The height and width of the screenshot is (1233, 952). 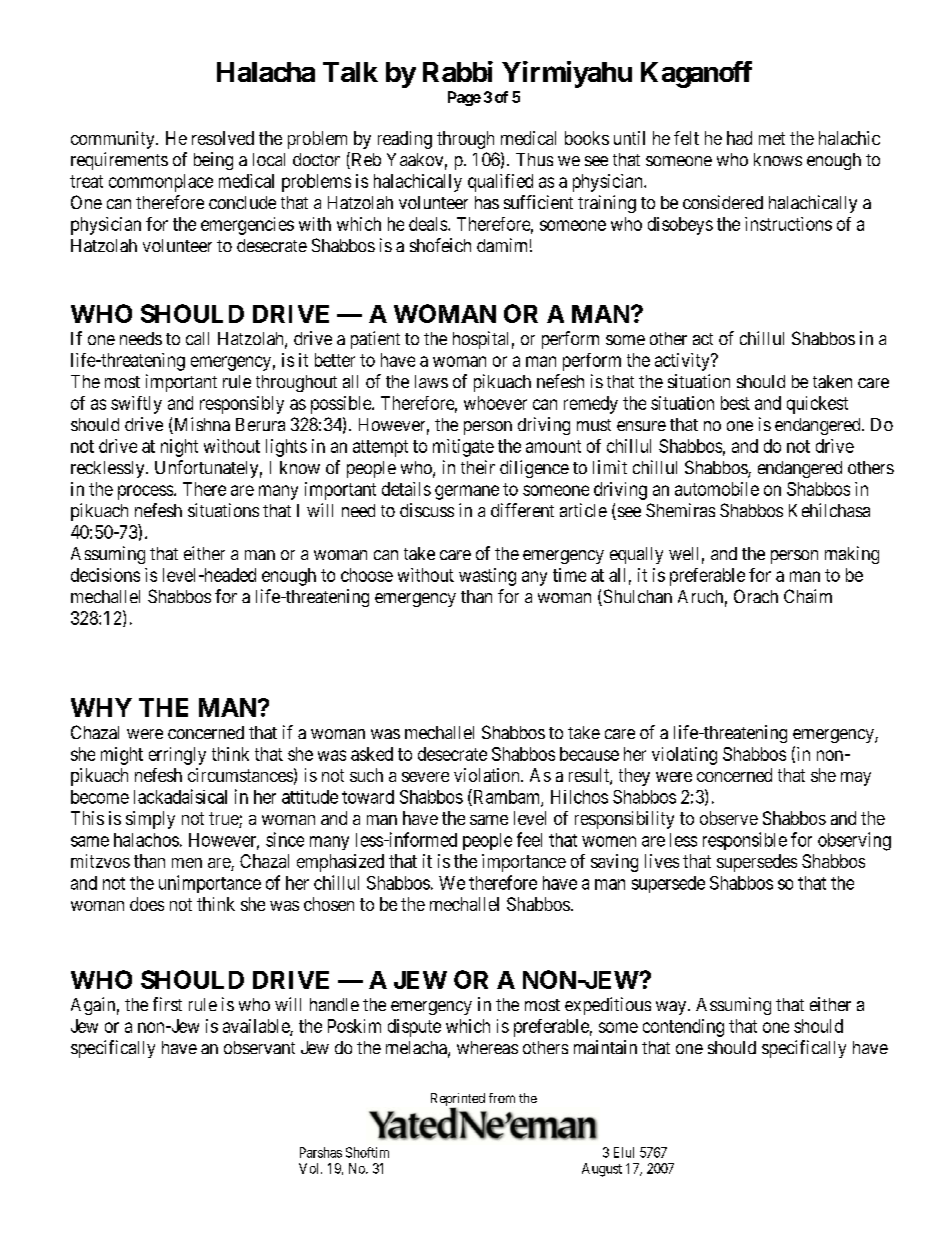 I want to click on resolved, so click(x=223, y=138).
